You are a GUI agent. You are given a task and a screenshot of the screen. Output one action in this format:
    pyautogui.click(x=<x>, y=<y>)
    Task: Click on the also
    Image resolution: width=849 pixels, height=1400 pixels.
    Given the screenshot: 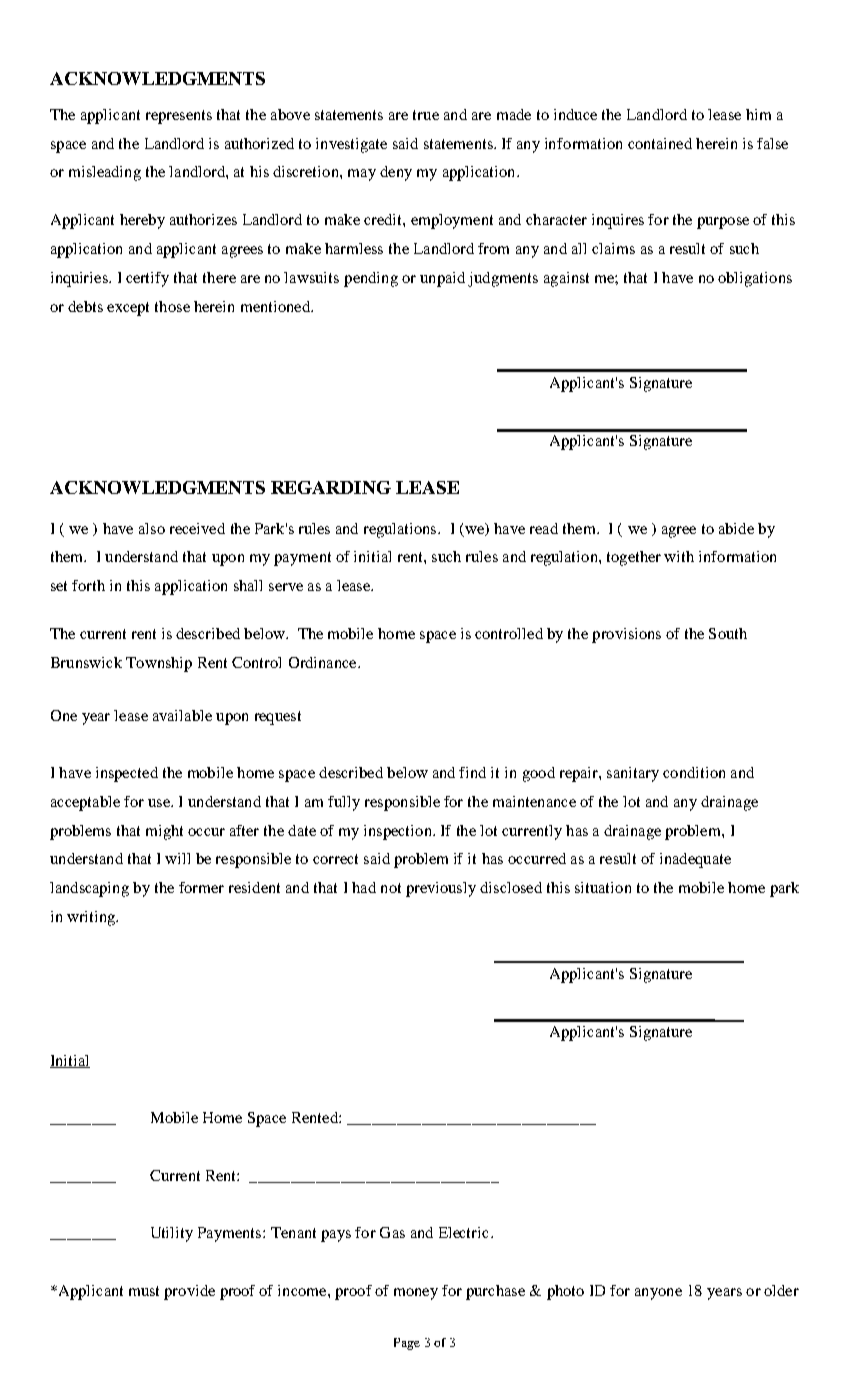 What is the action you would take?
    pyautogui.click(x=152, y=528)
